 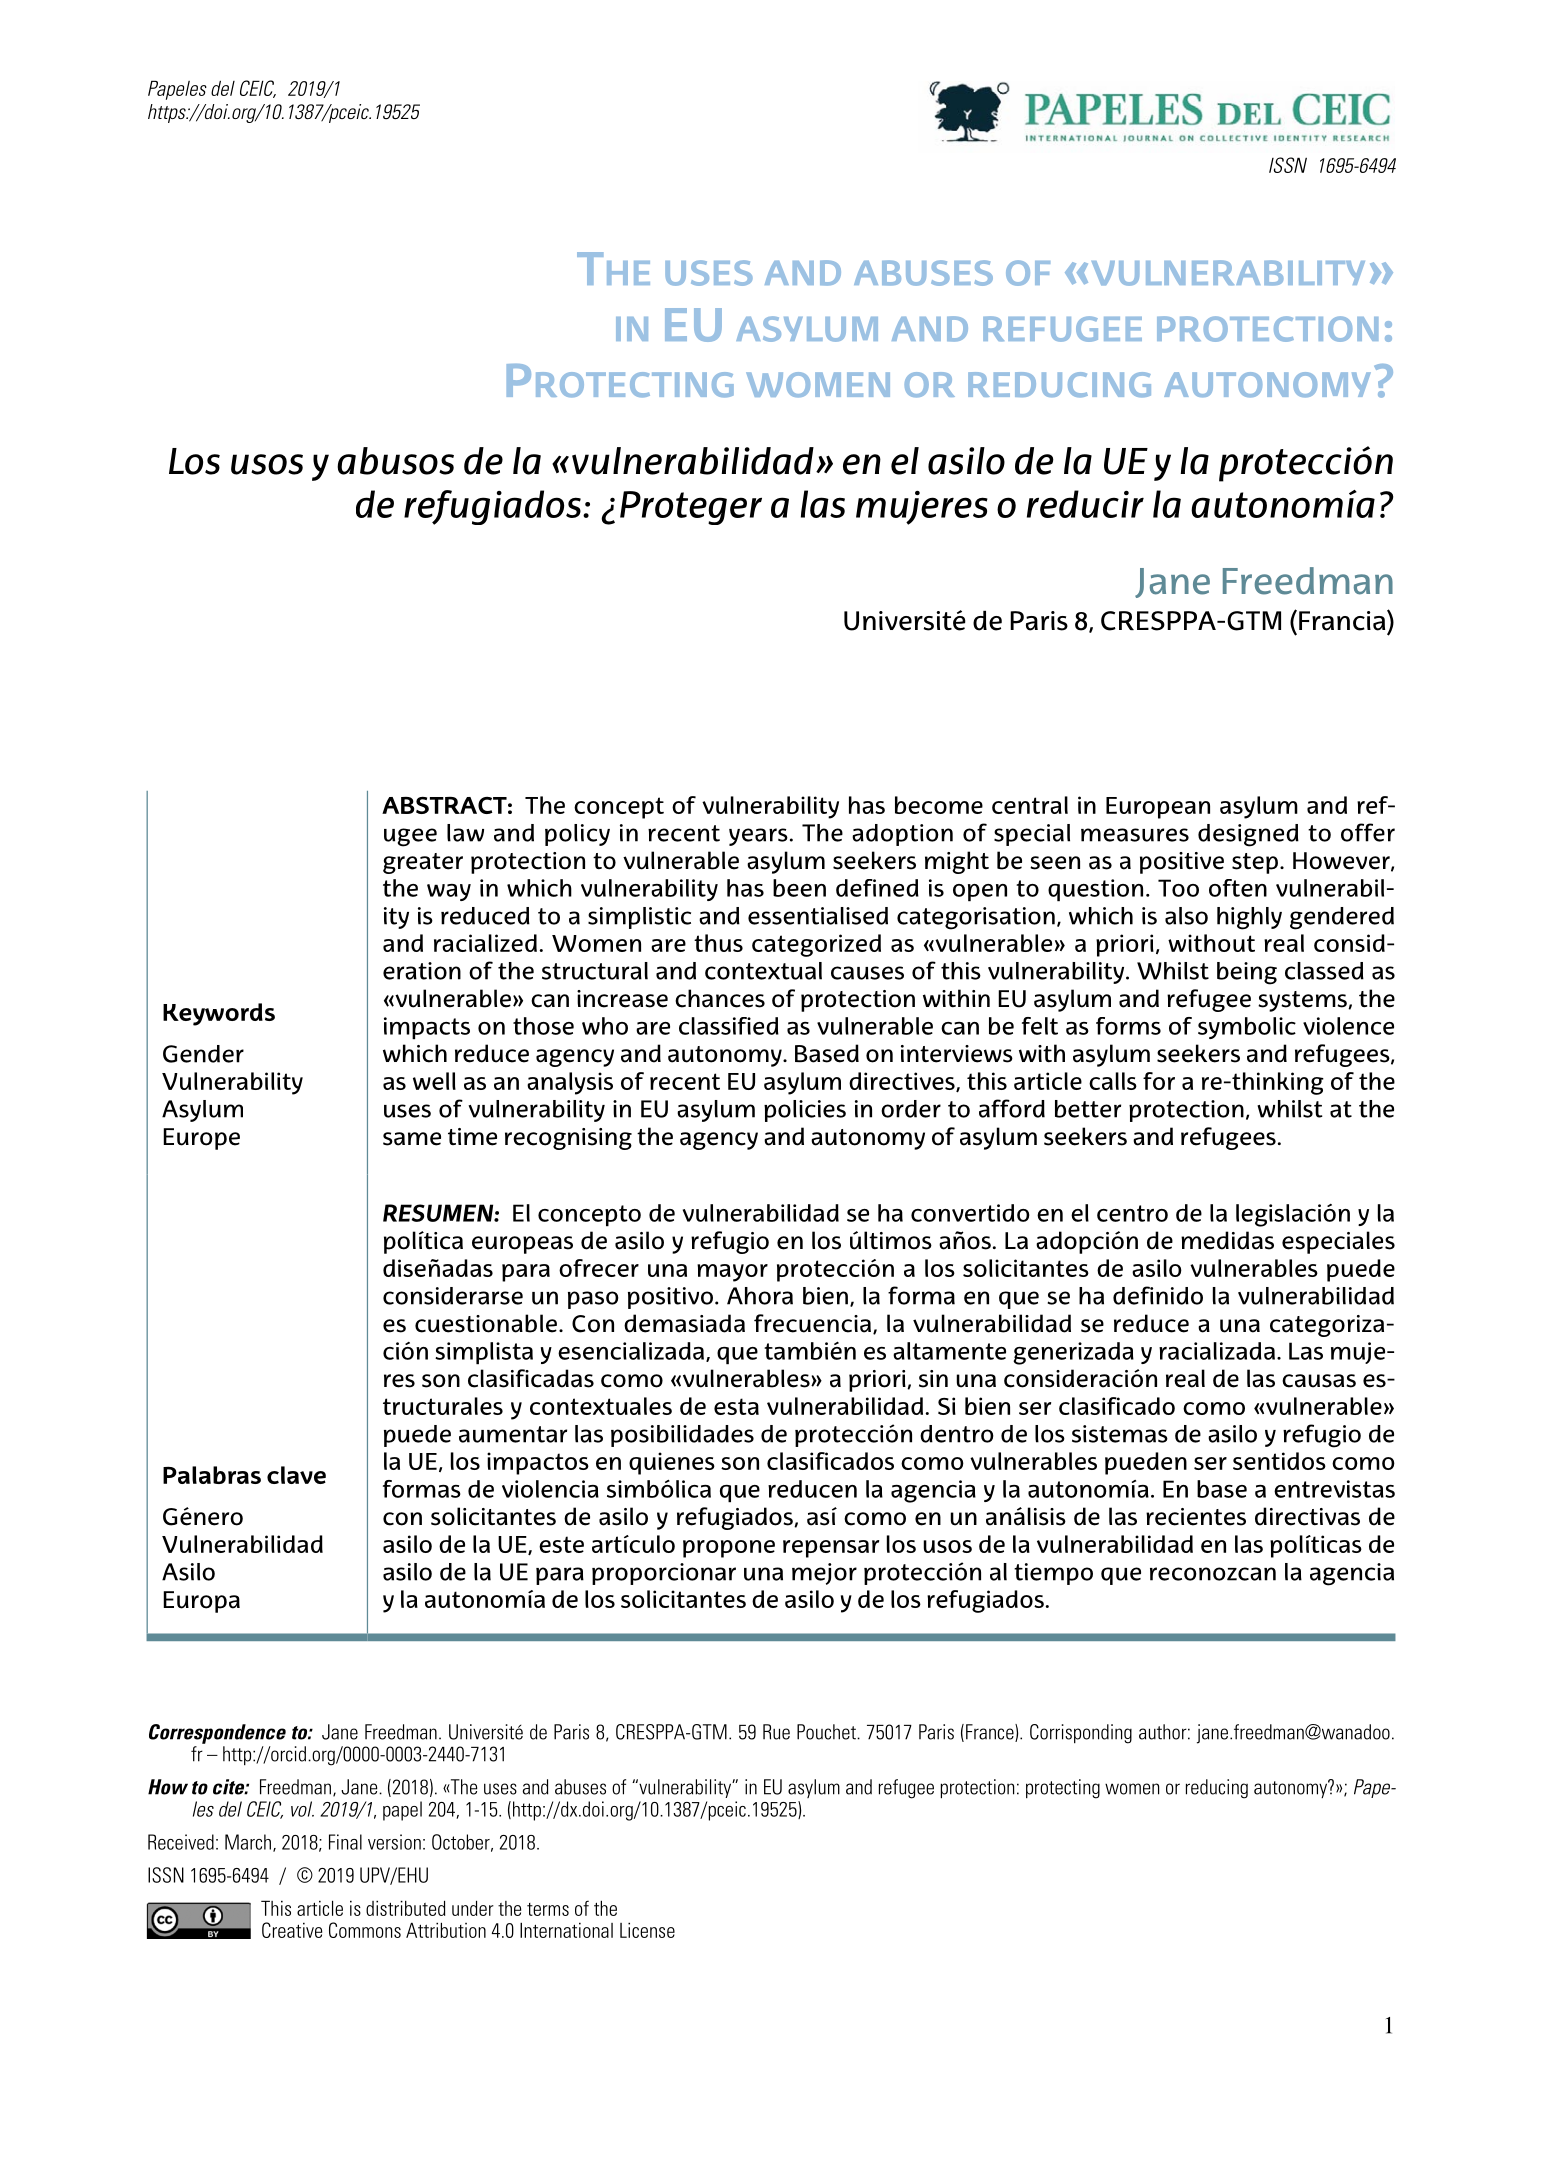 I want to click on calls, so click(x=1113, y=1081).
